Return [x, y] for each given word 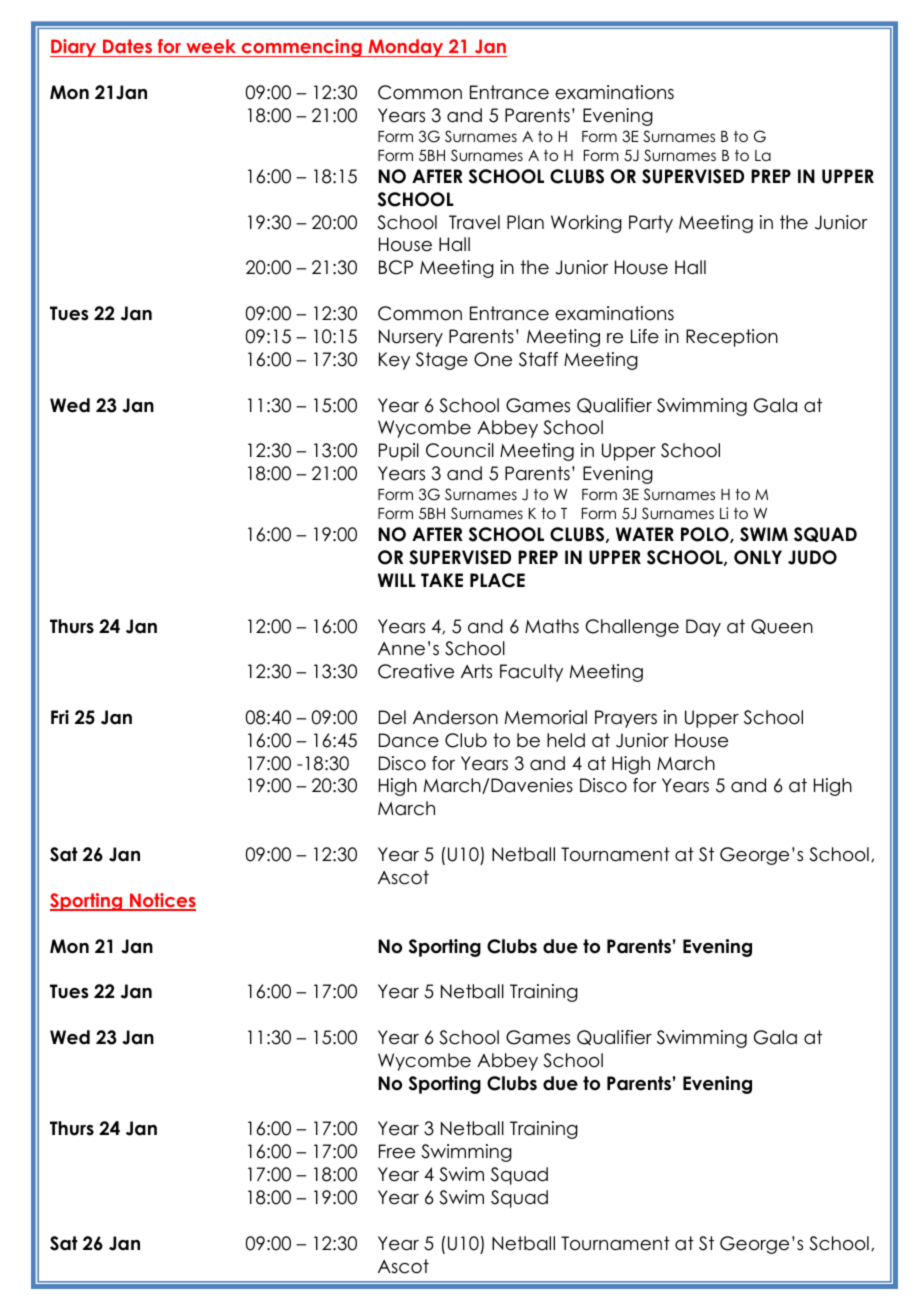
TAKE [442, 580]
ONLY [758, 557]
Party [651, 224]
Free [397, 1151]
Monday [406, 48]
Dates [127, 48]
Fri [60, 717]
